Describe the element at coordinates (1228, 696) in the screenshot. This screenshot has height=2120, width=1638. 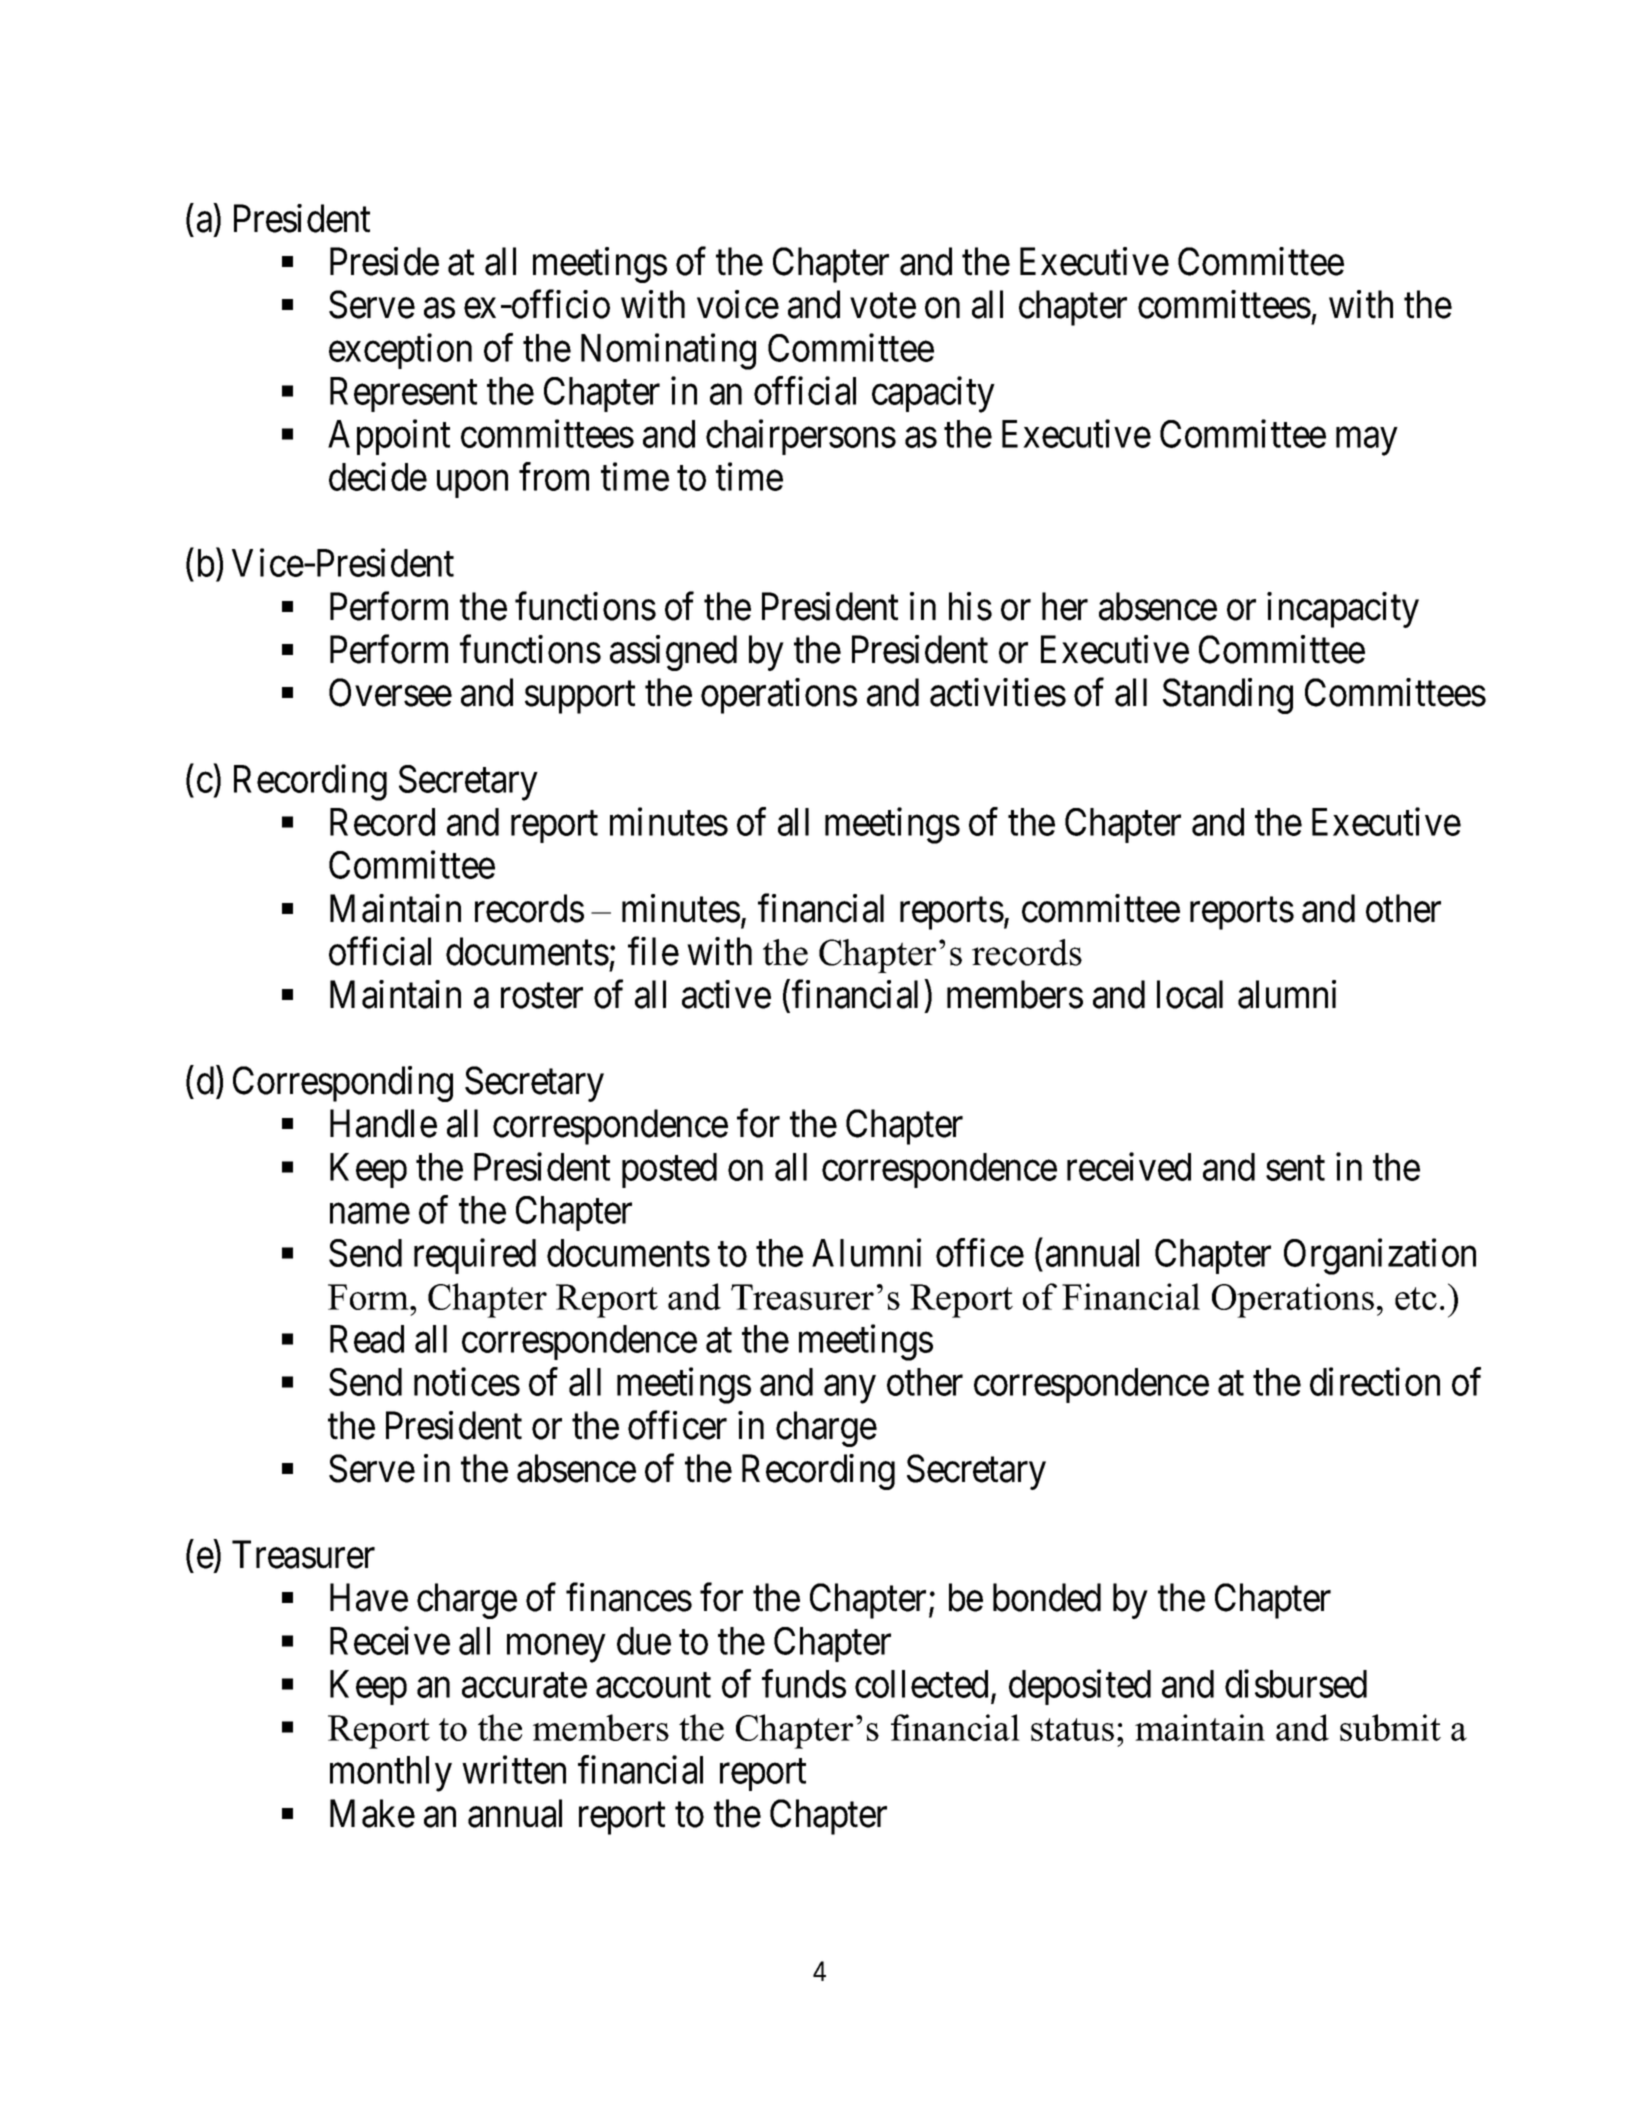
I see `Standing` at that location.
